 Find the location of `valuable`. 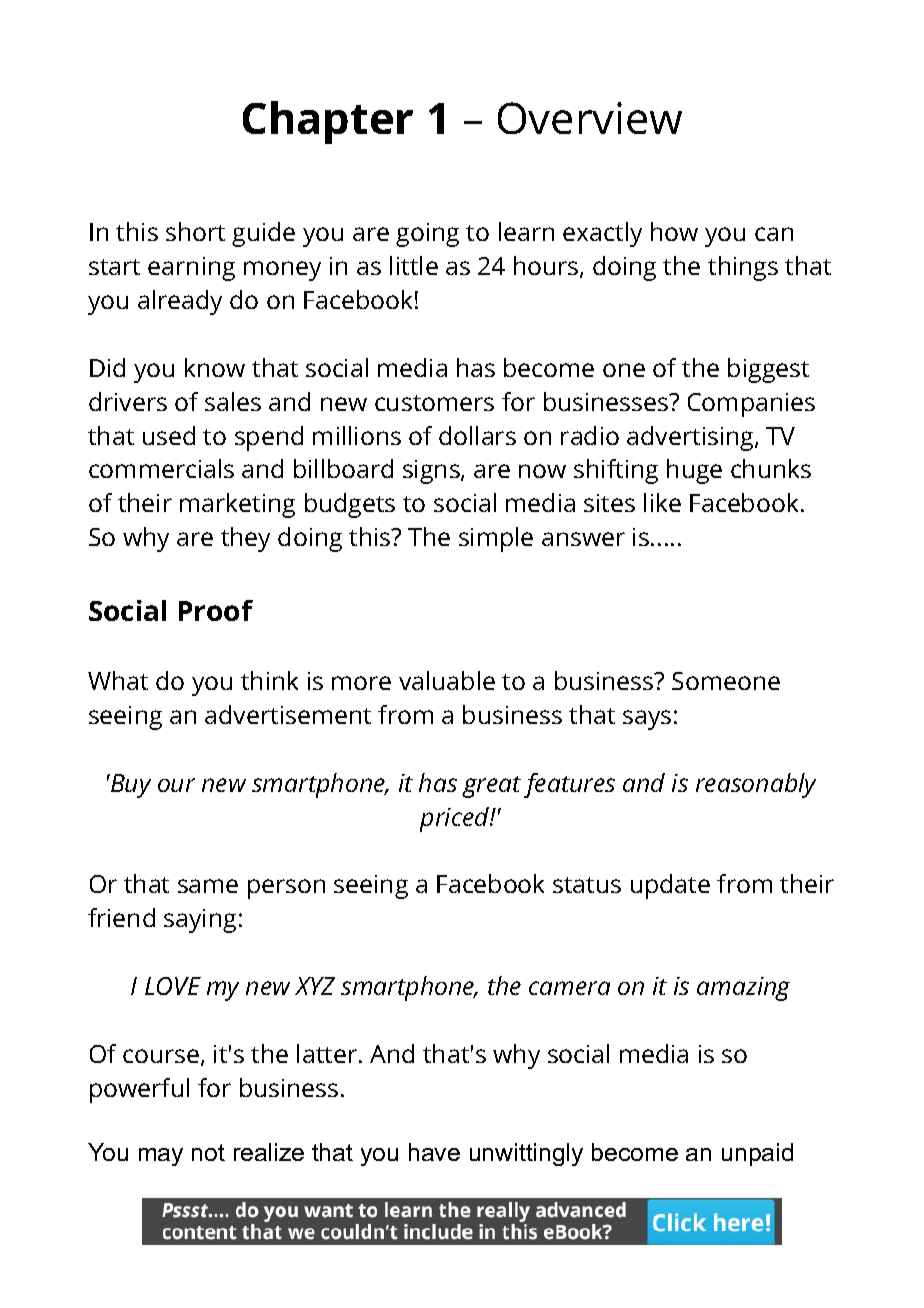

valuable is located at coordinates (447, 680).
